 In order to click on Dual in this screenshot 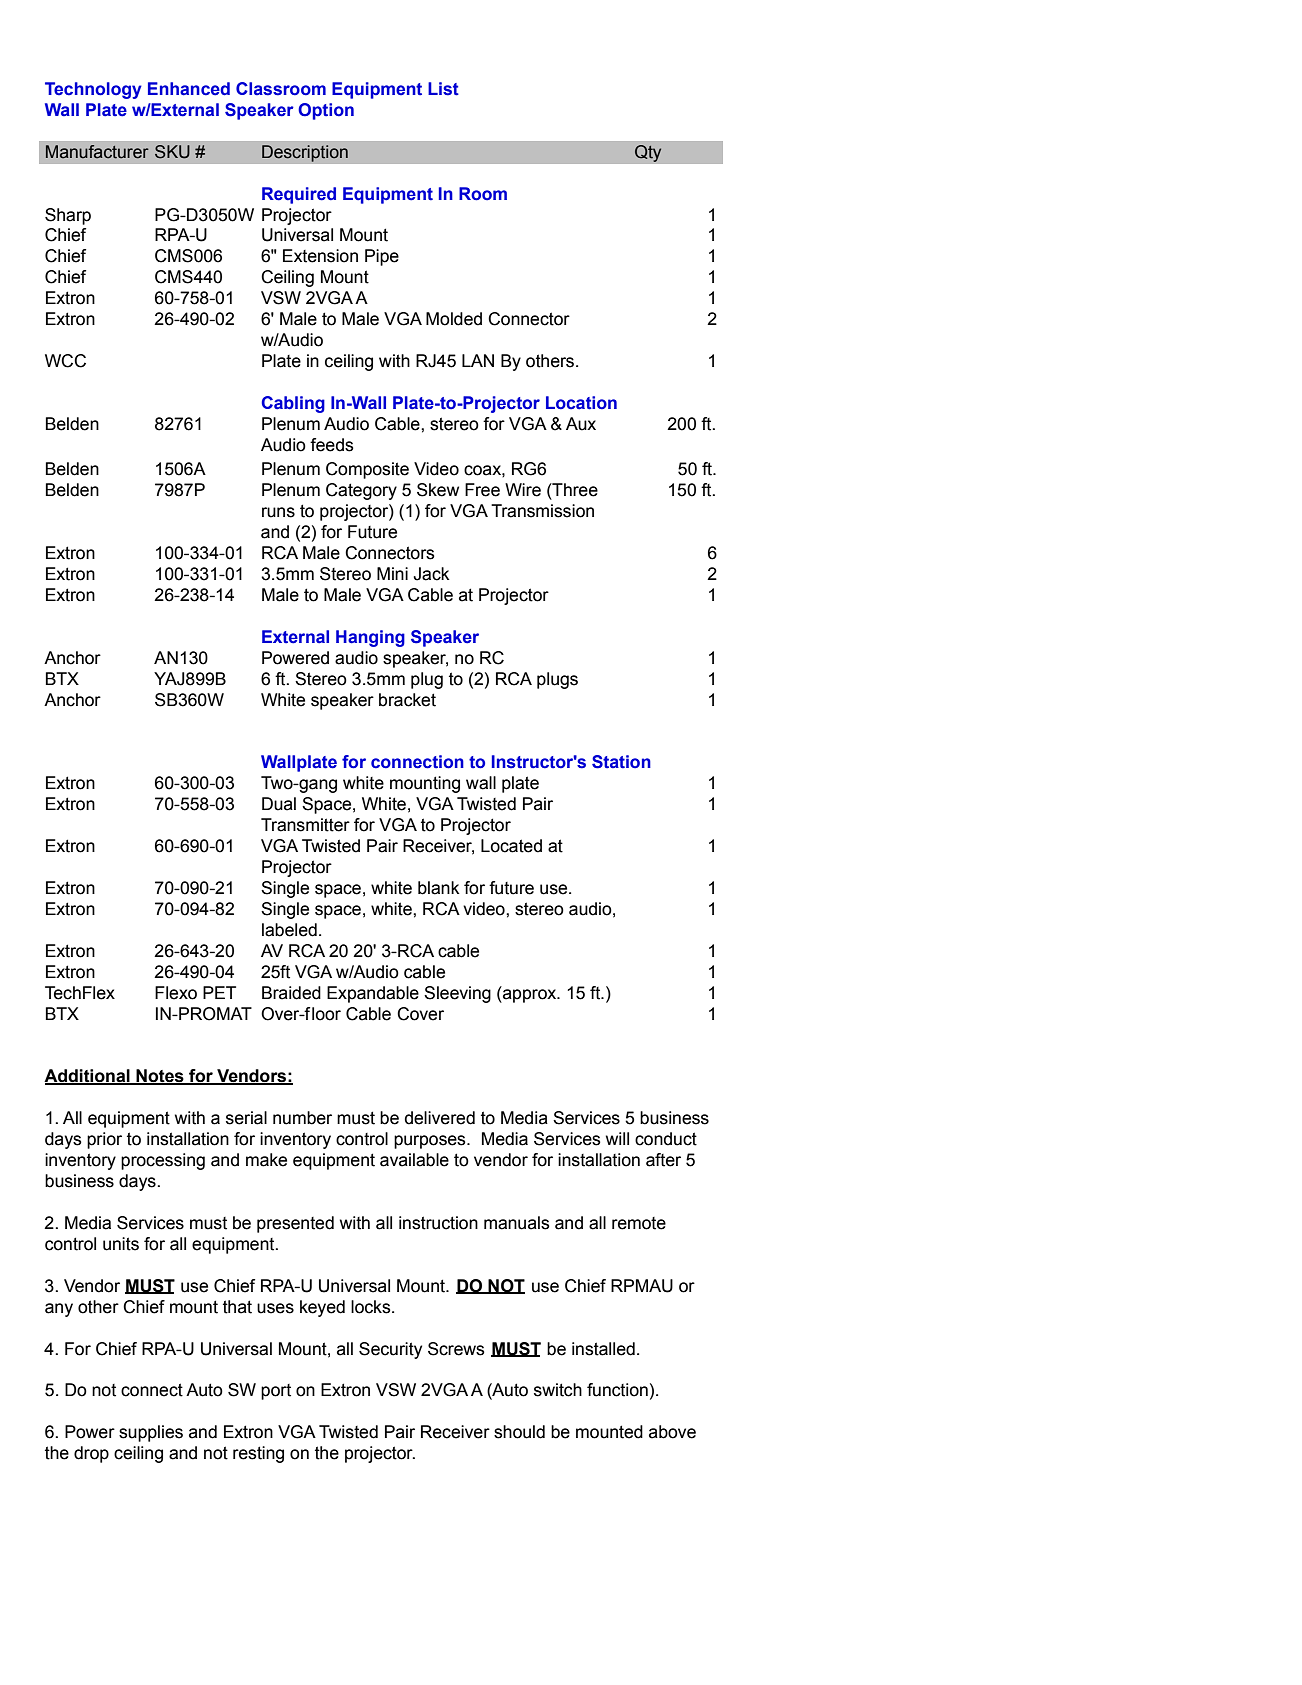, I will do `click(279, 804)`.
